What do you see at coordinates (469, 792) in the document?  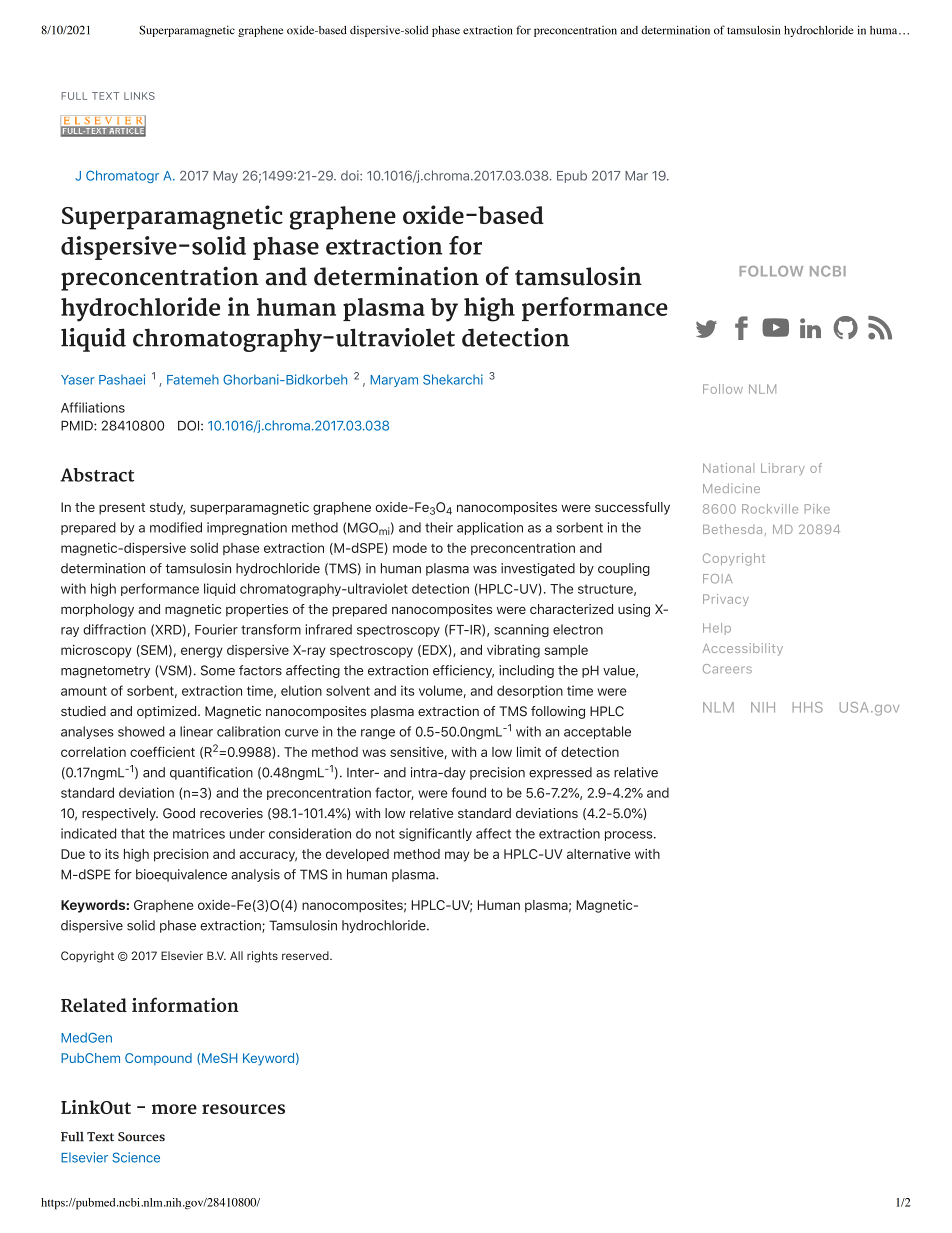 I see `found` at bounding box center [469, 792].
